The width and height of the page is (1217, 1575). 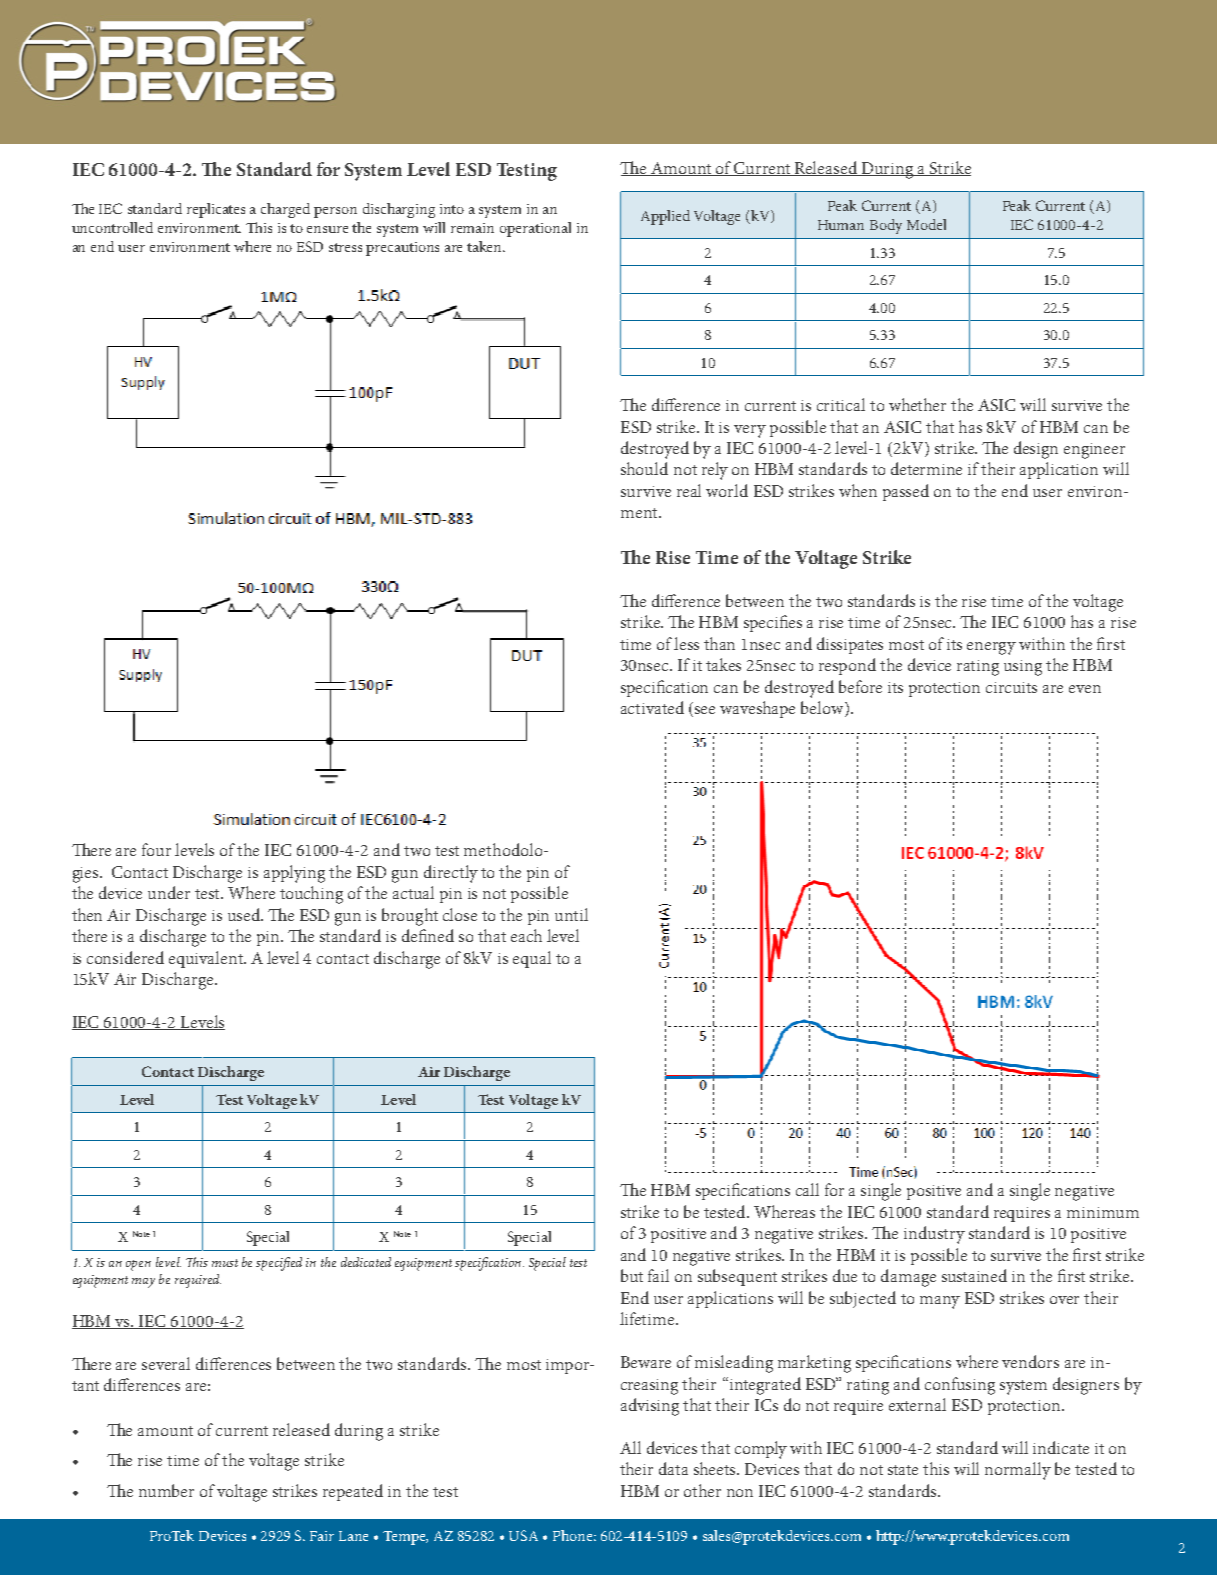 I want to click on should, so click(x=644, y=468).
